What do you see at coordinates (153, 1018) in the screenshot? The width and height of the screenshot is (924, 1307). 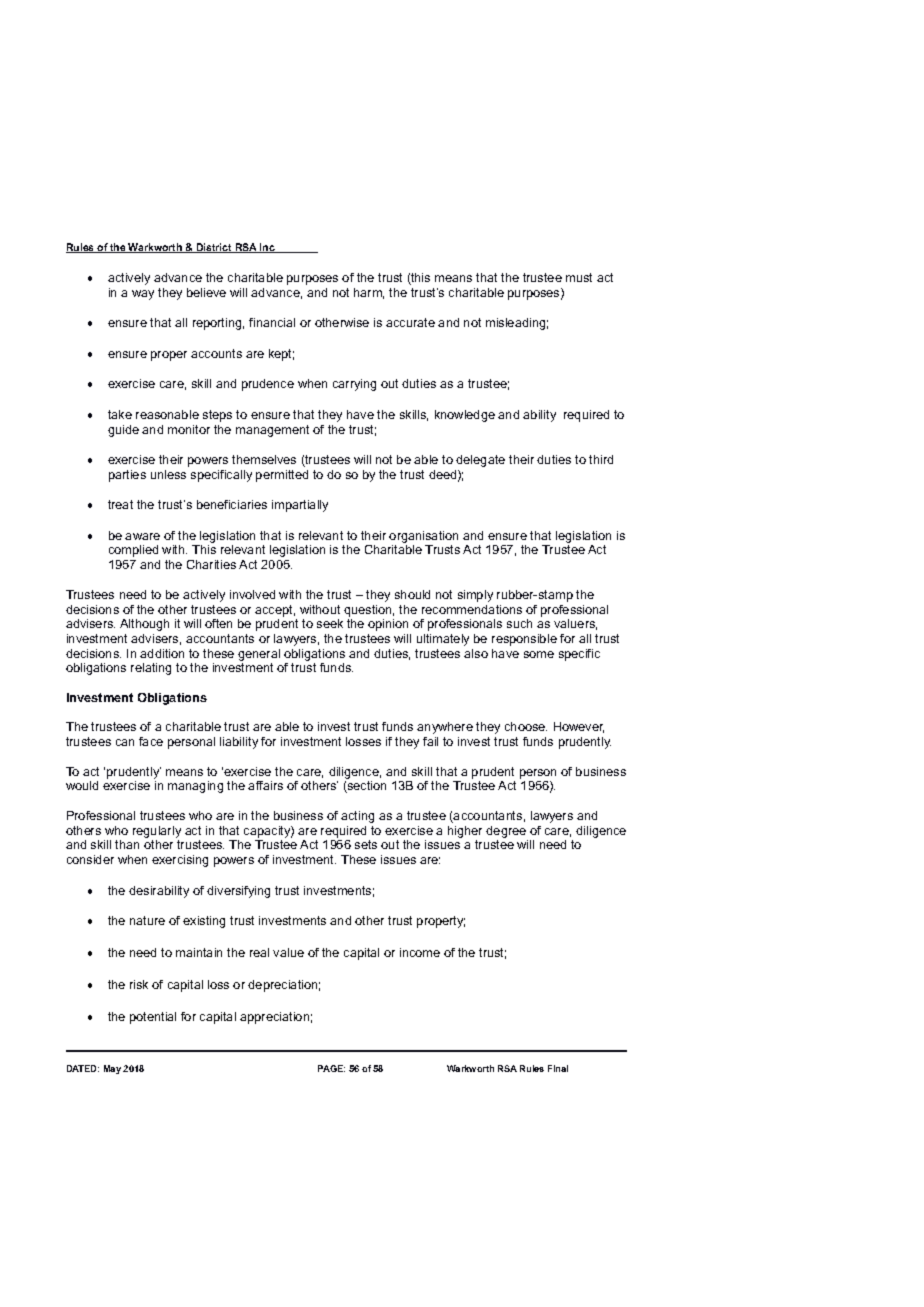 I see `potential` at bounding box center [153, 1018].
